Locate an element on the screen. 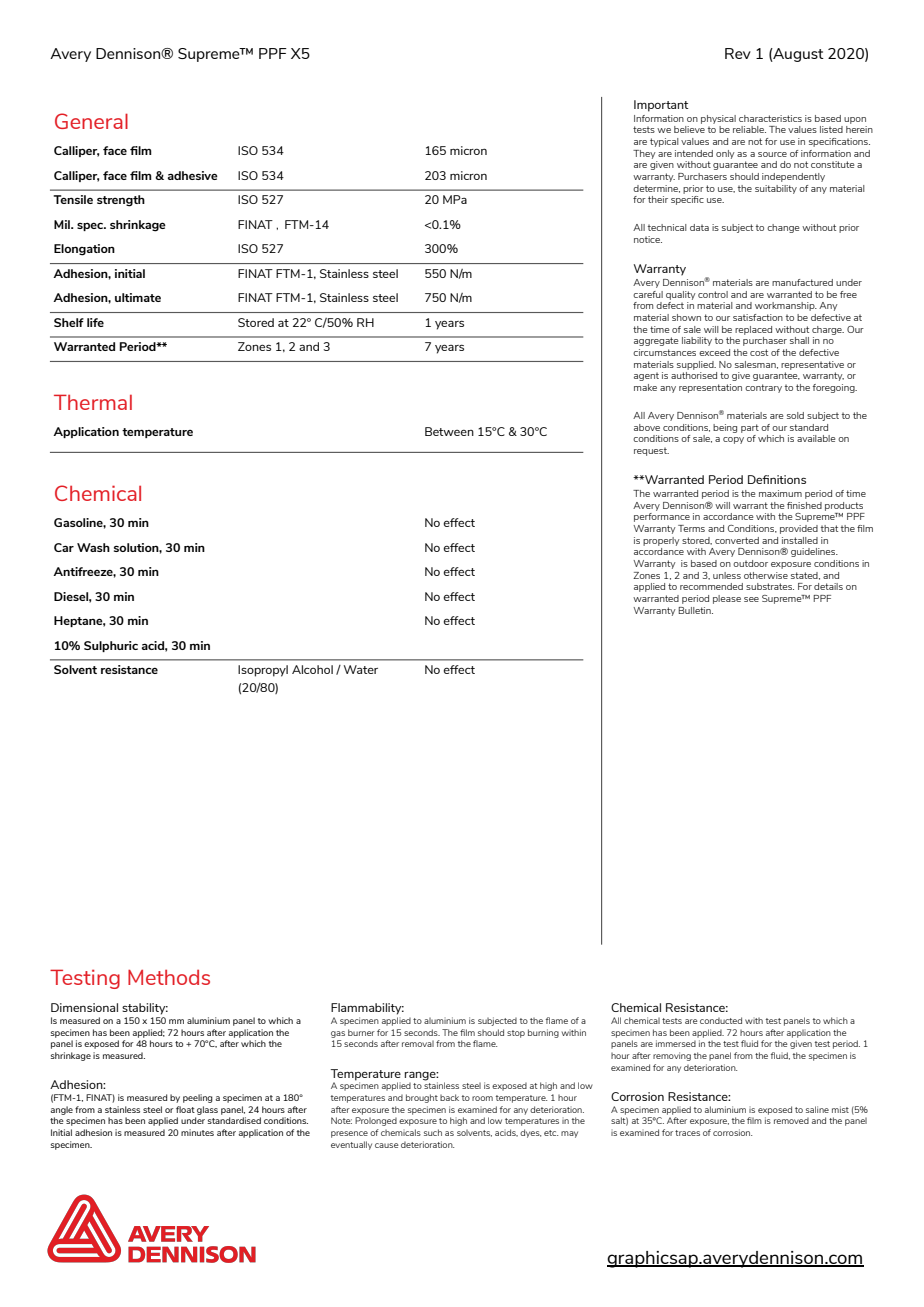 The width and height of the screenshot is (924, 1307). peeling is located at coordinates (198, 1098).
